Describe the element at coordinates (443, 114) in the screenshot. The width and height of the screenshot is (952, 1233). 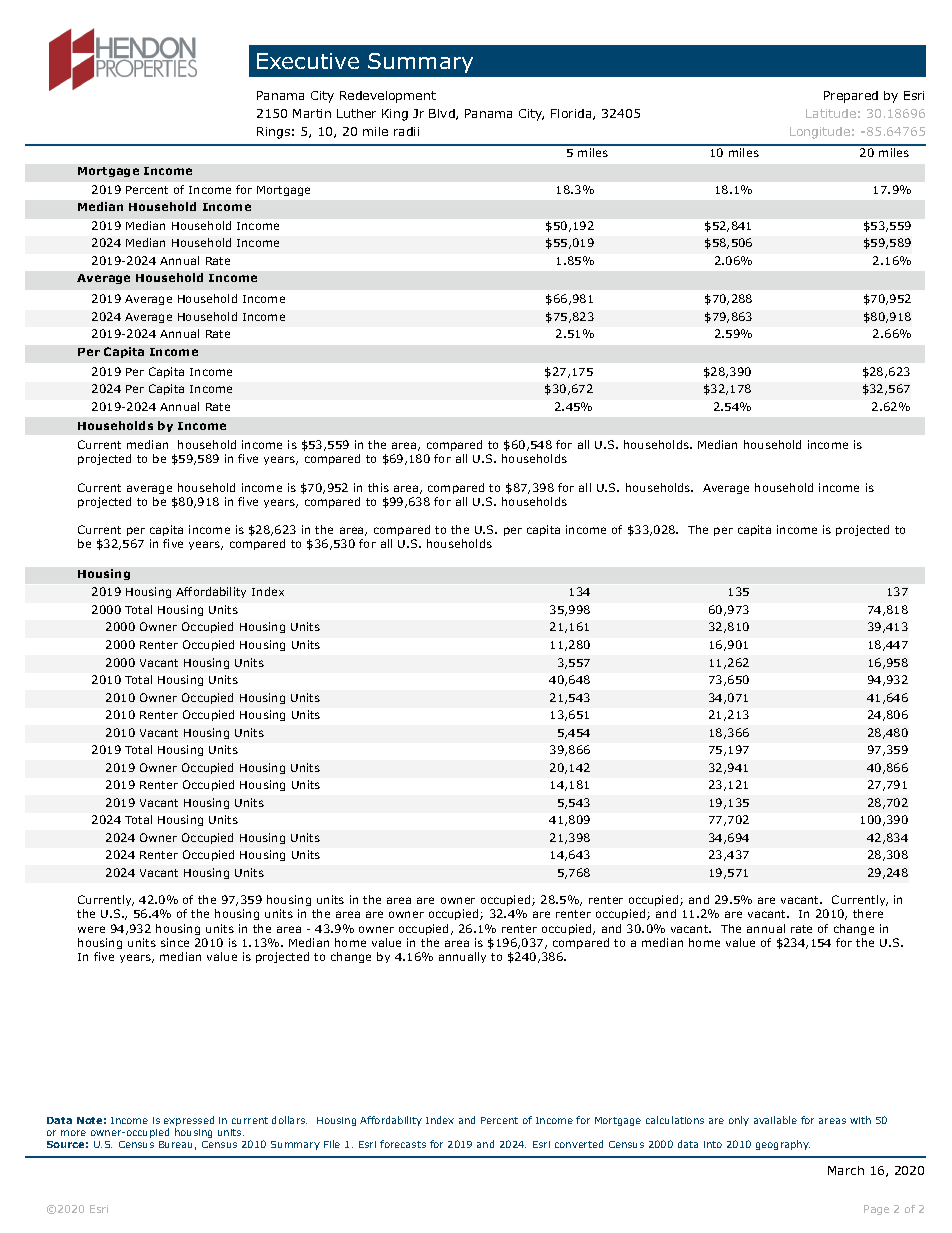
I see `Blvd` at that location.
